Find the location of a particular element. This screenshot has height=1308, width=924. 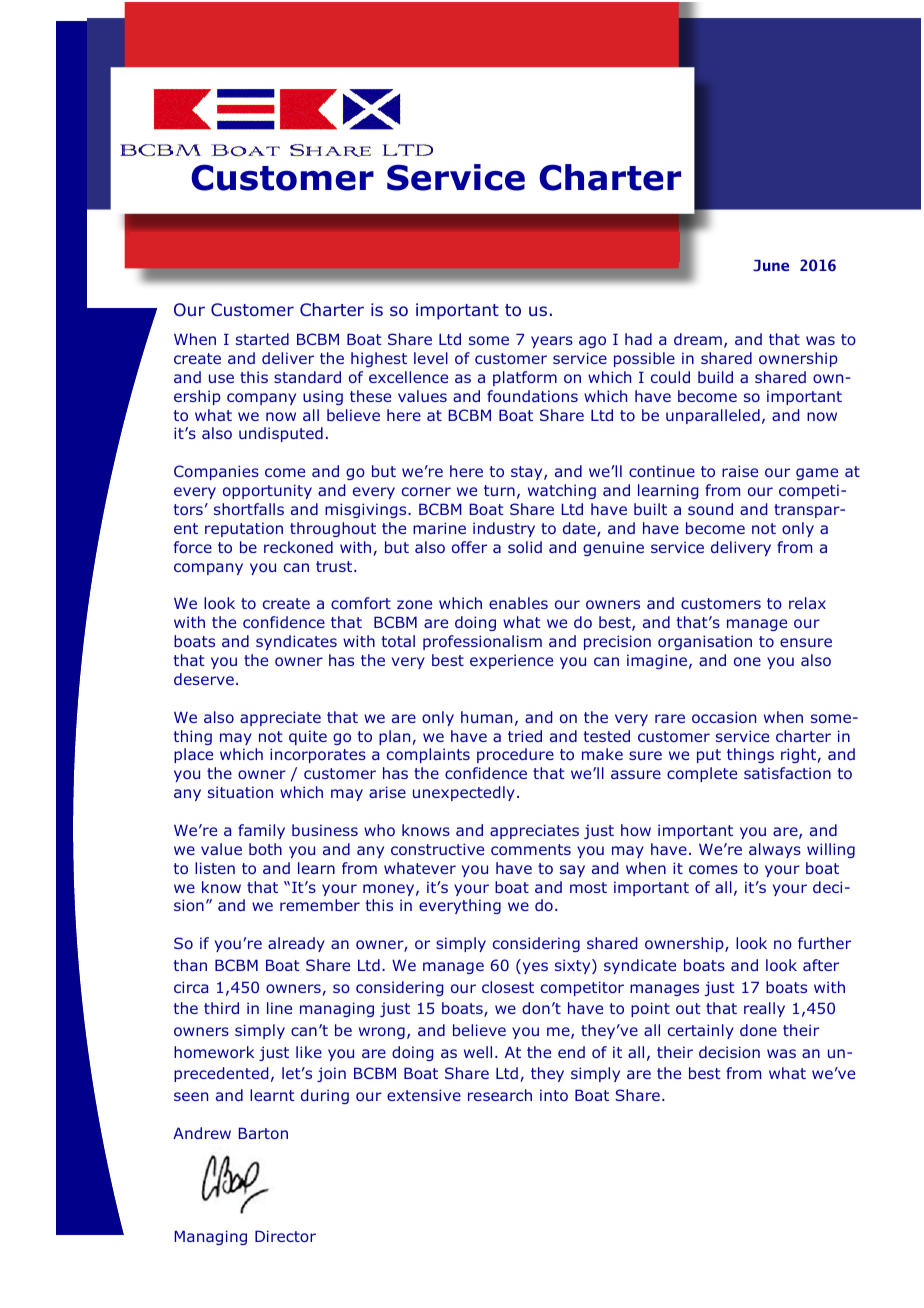

started is located at coordinates (262, 339).
